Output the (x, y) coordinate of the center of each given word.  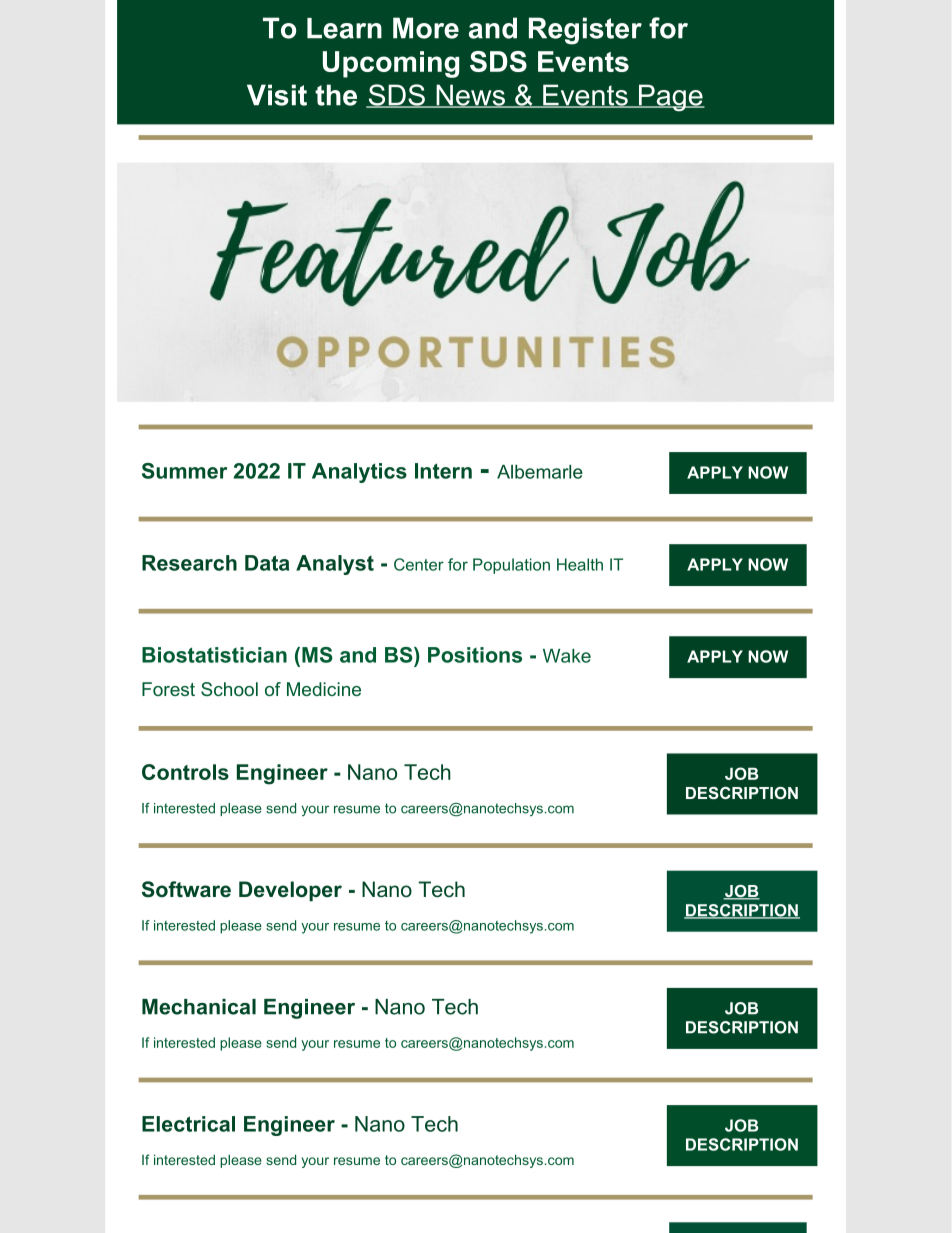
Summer (184, 471)
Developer (290, 891)
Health (580, 564)
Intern (443, 471)
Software (186, 889)
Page (670, 98)
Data (267, 563)
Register (585, 31)
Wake (567, 656)
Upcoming (391, 64)
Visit (277, 95)
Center (419, 564)
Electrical (188, 1124)
